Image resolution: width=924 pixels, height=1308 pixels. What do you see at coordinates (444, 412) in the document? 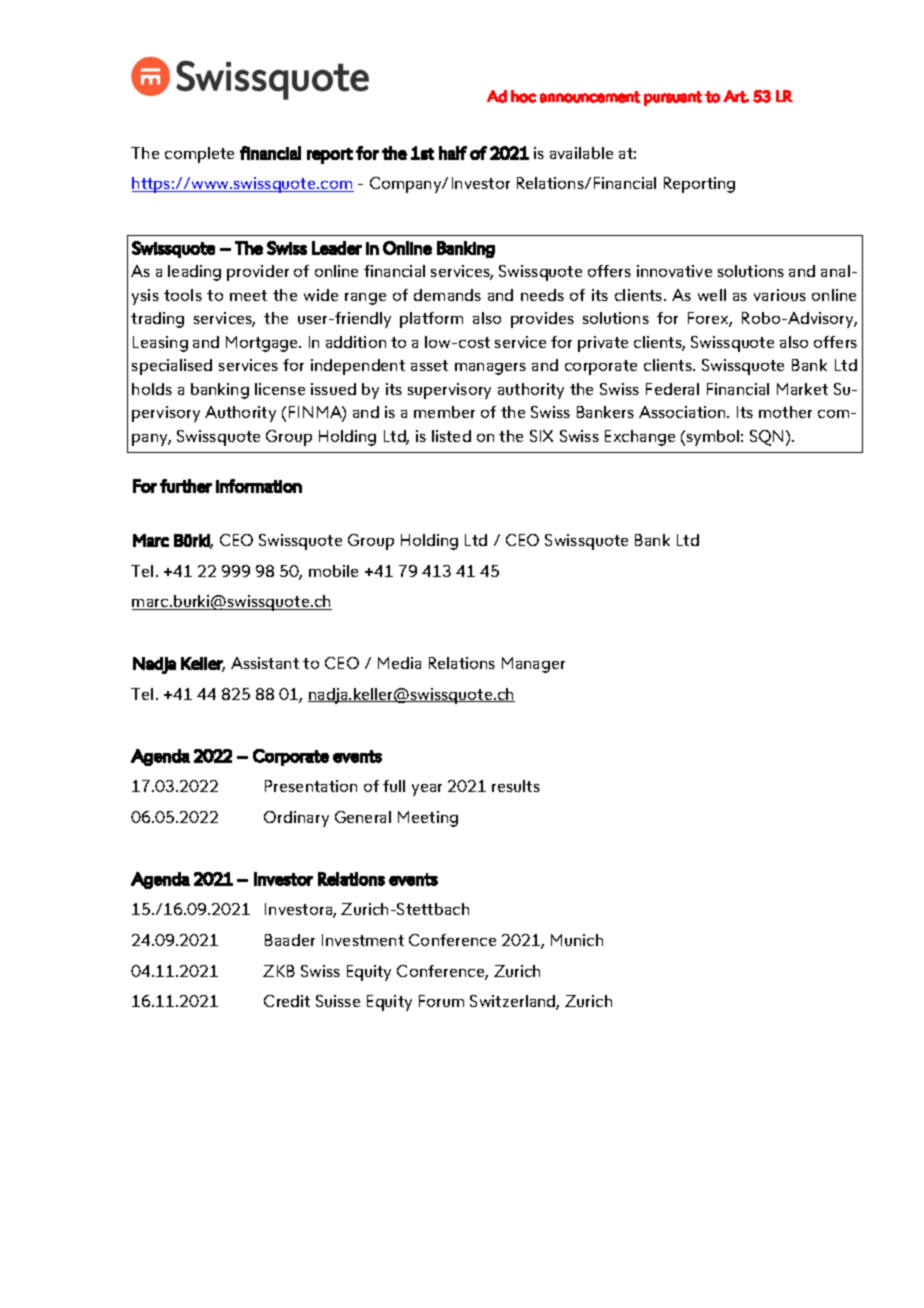
I see `member` at bounding box center [444, 412].
